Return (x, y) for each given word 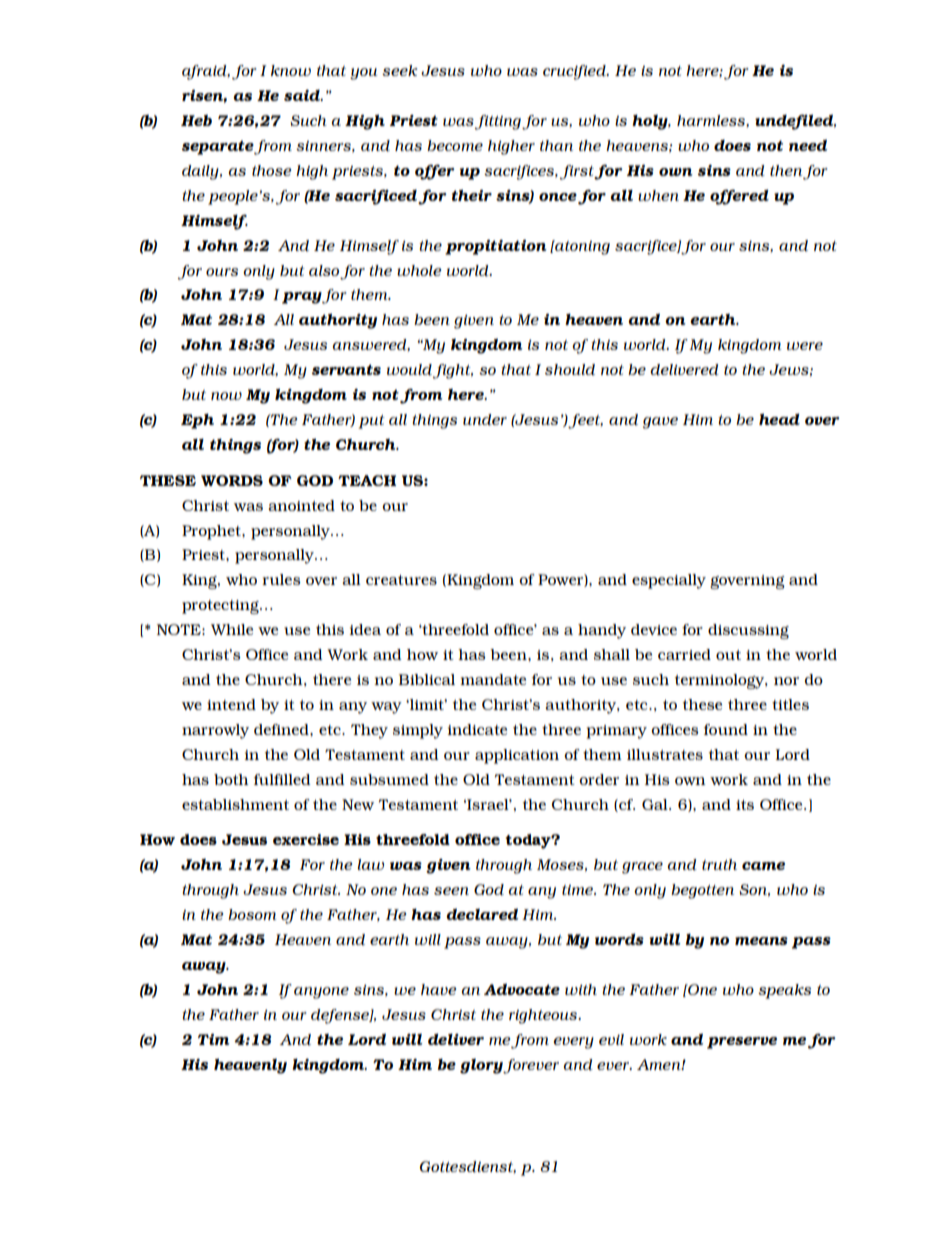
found (726, 729)
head (779, 419)
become (455, 145)
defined (282, 729)
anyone (321, 993)
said (303, 95)
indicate (477, 729)
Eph (197, 421)
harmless (712, 121)
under (485, 420)
